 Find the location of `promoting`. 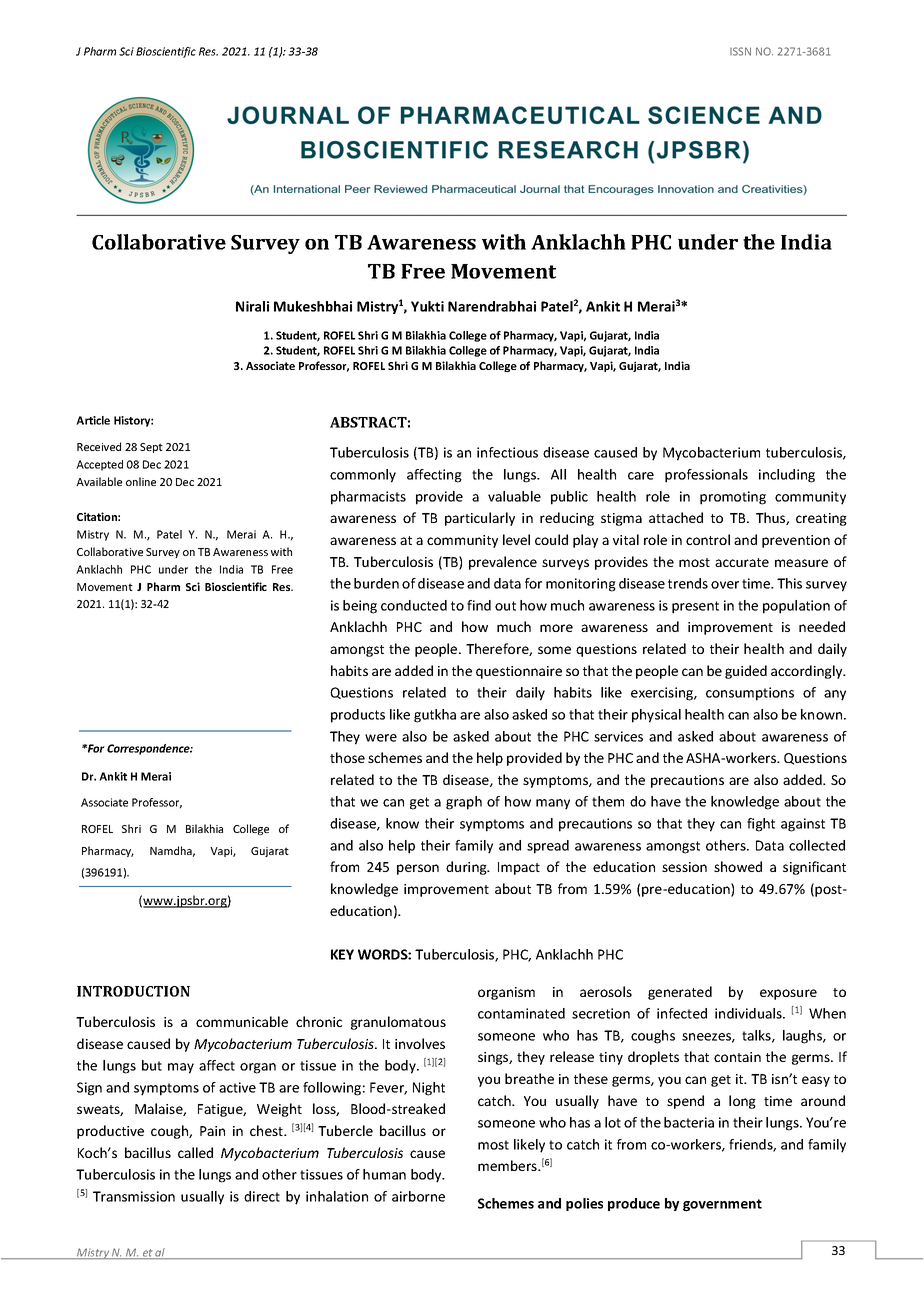

promoting is located at coordinates (733, 498).
